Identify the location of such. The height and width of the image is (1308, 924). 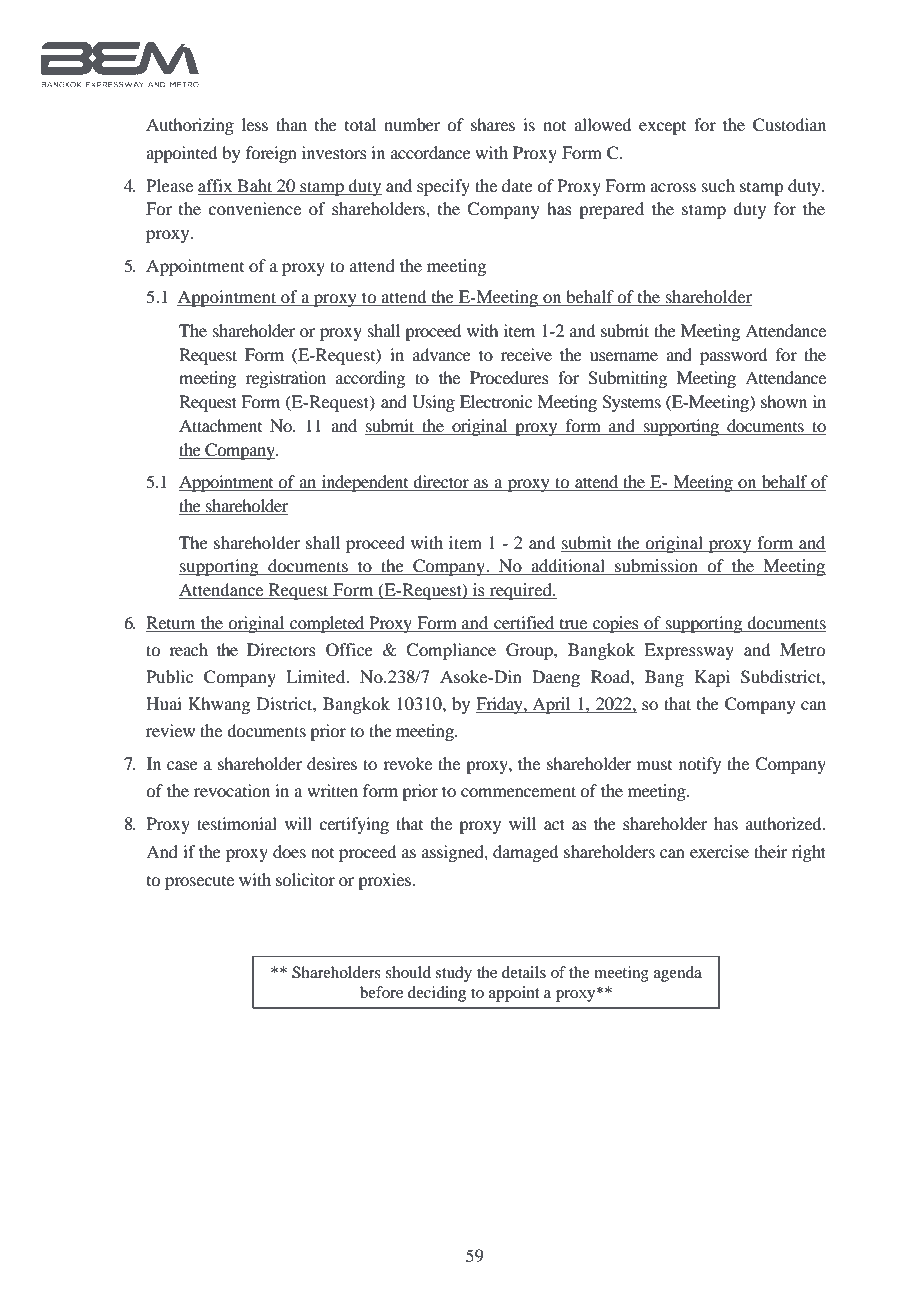
(718, 185).
